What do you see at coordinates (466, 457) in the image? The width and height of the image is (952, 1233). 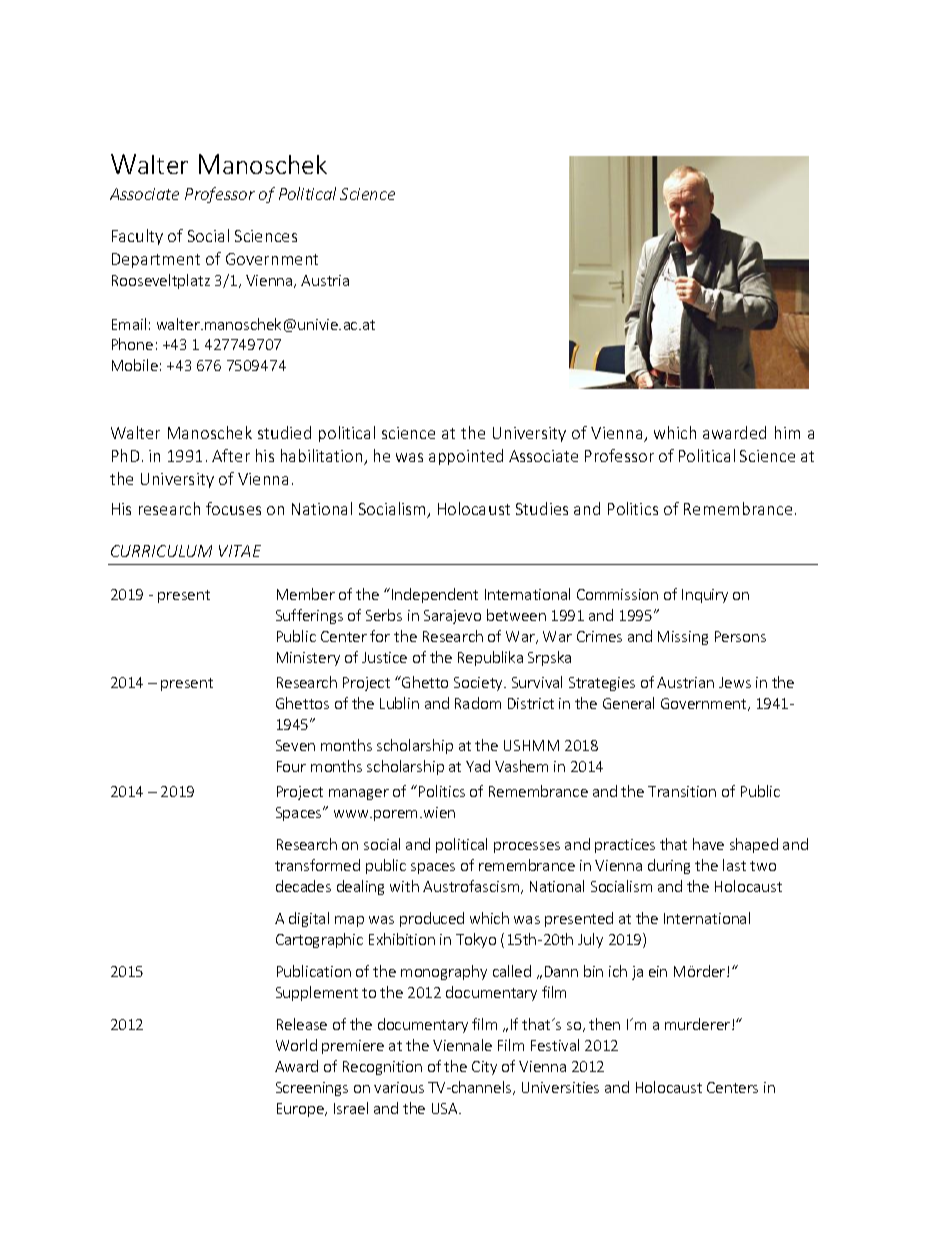 I see `appointed` at bounding box center [466, 457].
